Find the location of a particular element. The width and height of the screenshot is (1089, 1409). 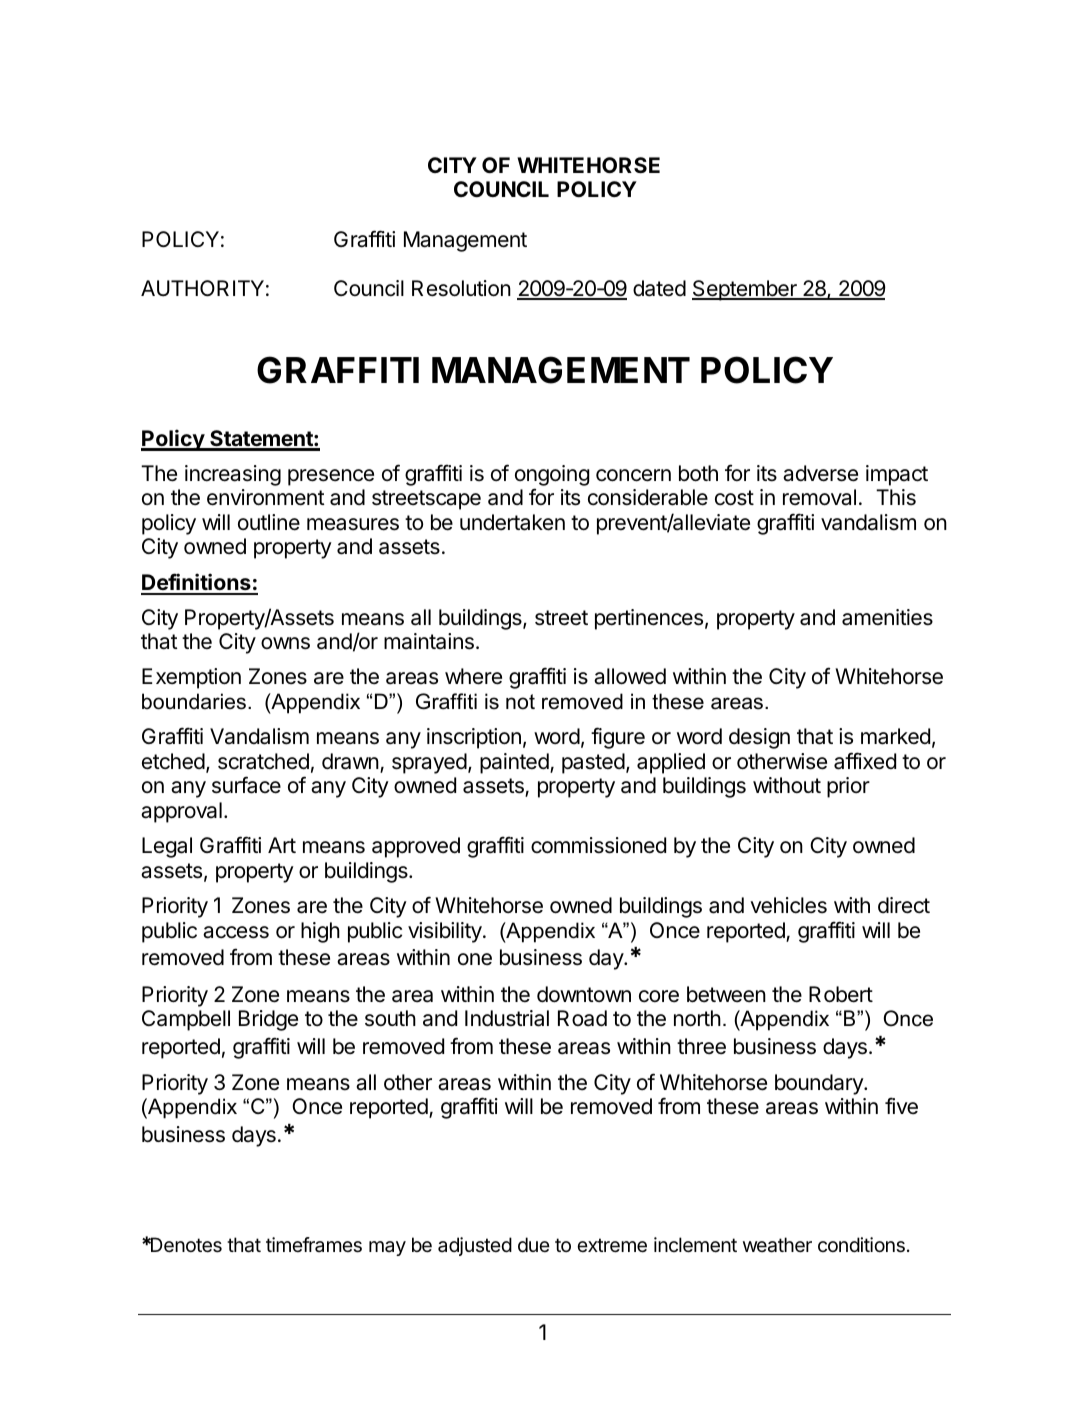

timeframes is located at coordinates (314, 1245).
